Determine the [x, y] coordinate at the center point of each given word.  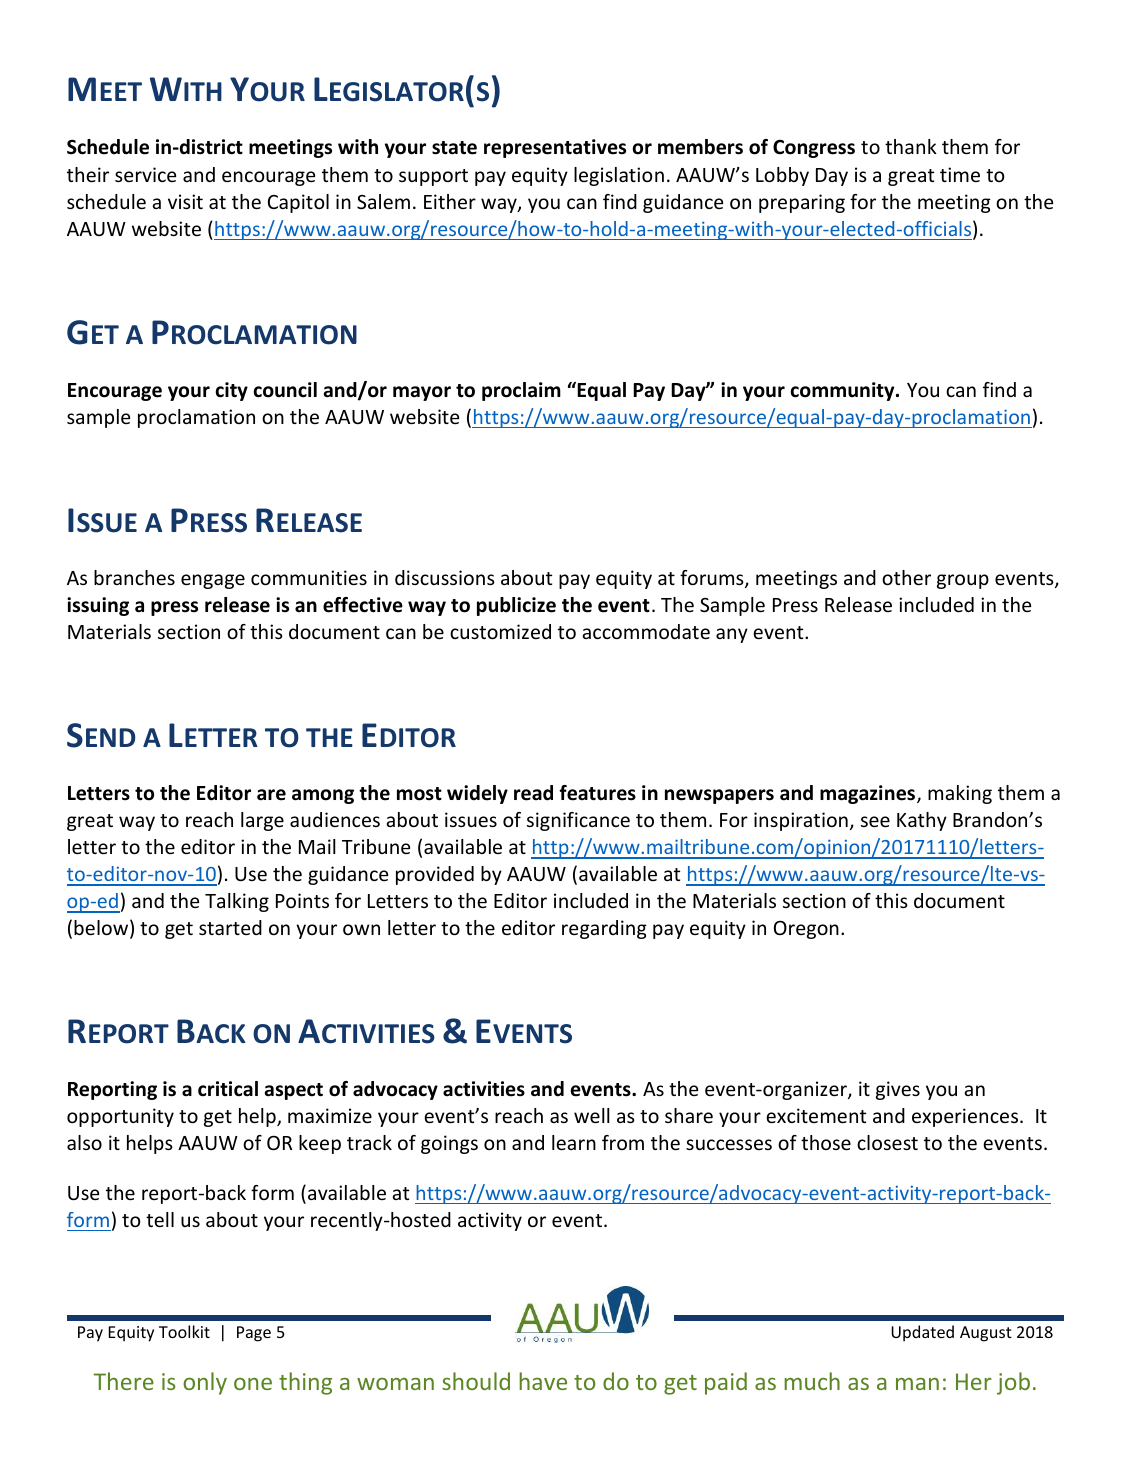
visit [185, 201]
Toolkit [184, 1331]
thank [911, 146]
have [543, 1381]
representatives [555, 148]
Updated [922, 1333]
